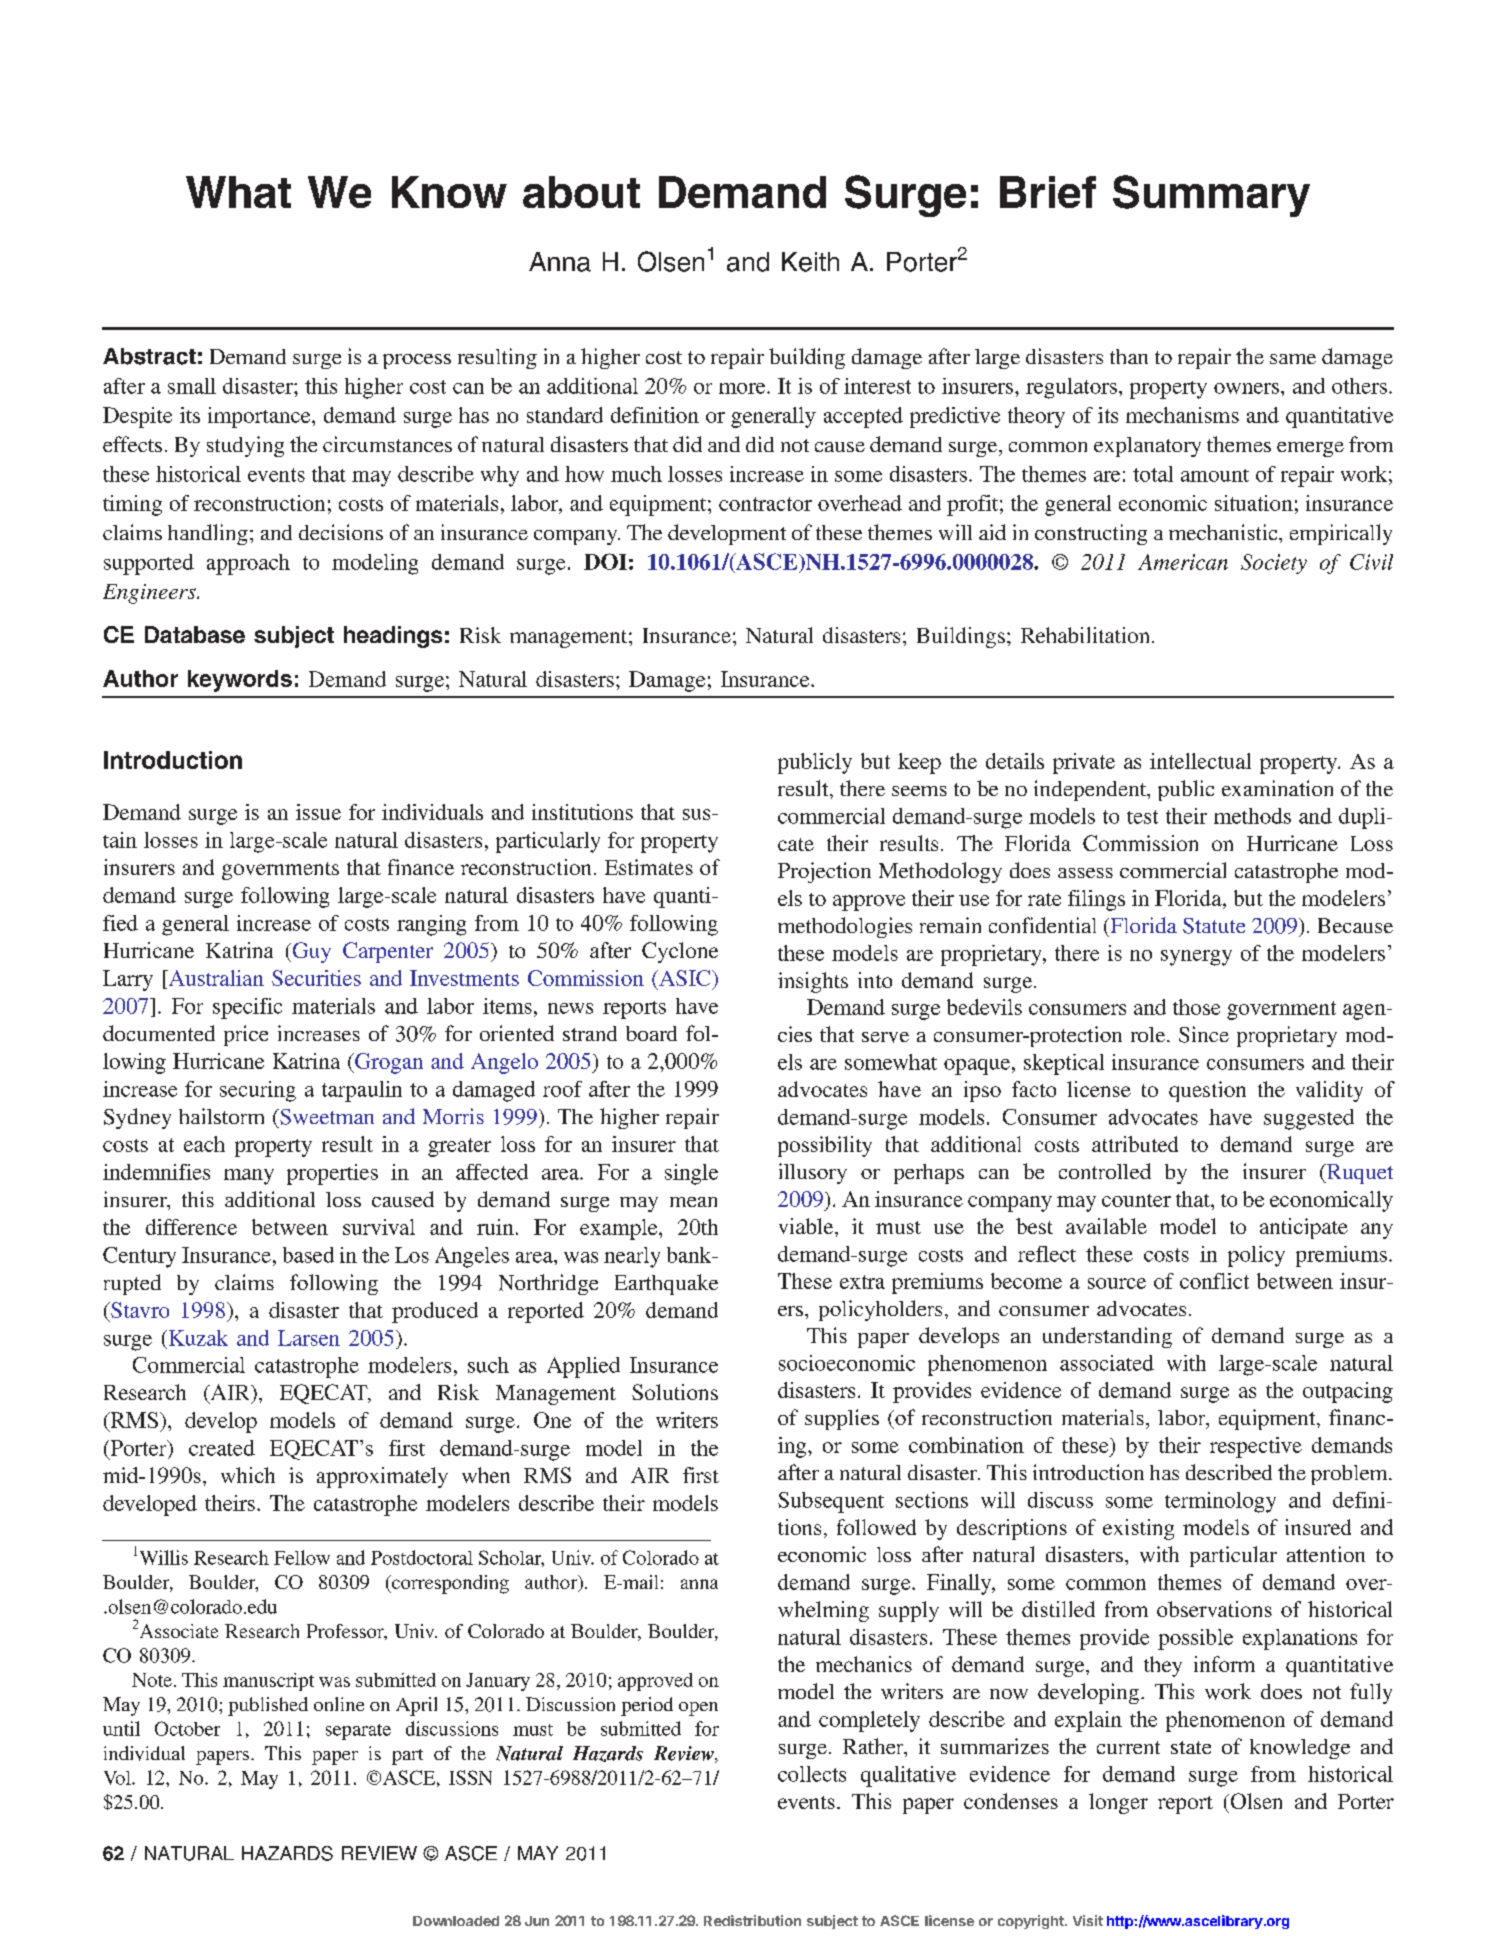 This image has height=1936, width=1496. I want to click on Vol, so click(118, 1778).
